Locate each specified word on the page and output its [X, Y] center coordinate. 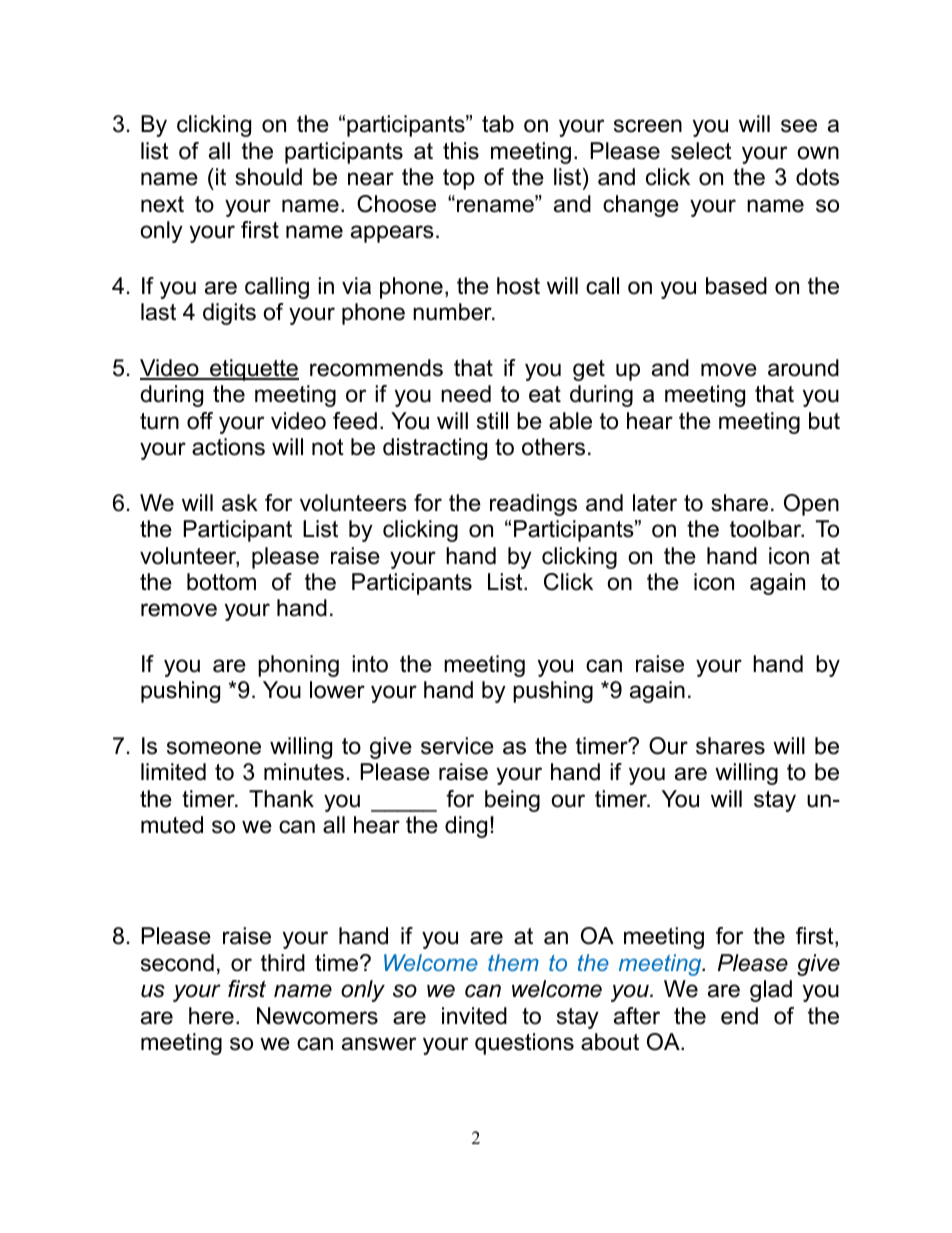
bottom [221, 582]
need [466, 394]
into [370, 664]
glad [771, 991]
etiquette [253, 370]
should [268, 177]
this [461, 151]
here [211, 1016]
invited [474, 1016]
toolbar [767, 529]
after [637, 1016]
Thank [281, 799]
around [803, 368]
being [512, 801]
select [701, 151]
